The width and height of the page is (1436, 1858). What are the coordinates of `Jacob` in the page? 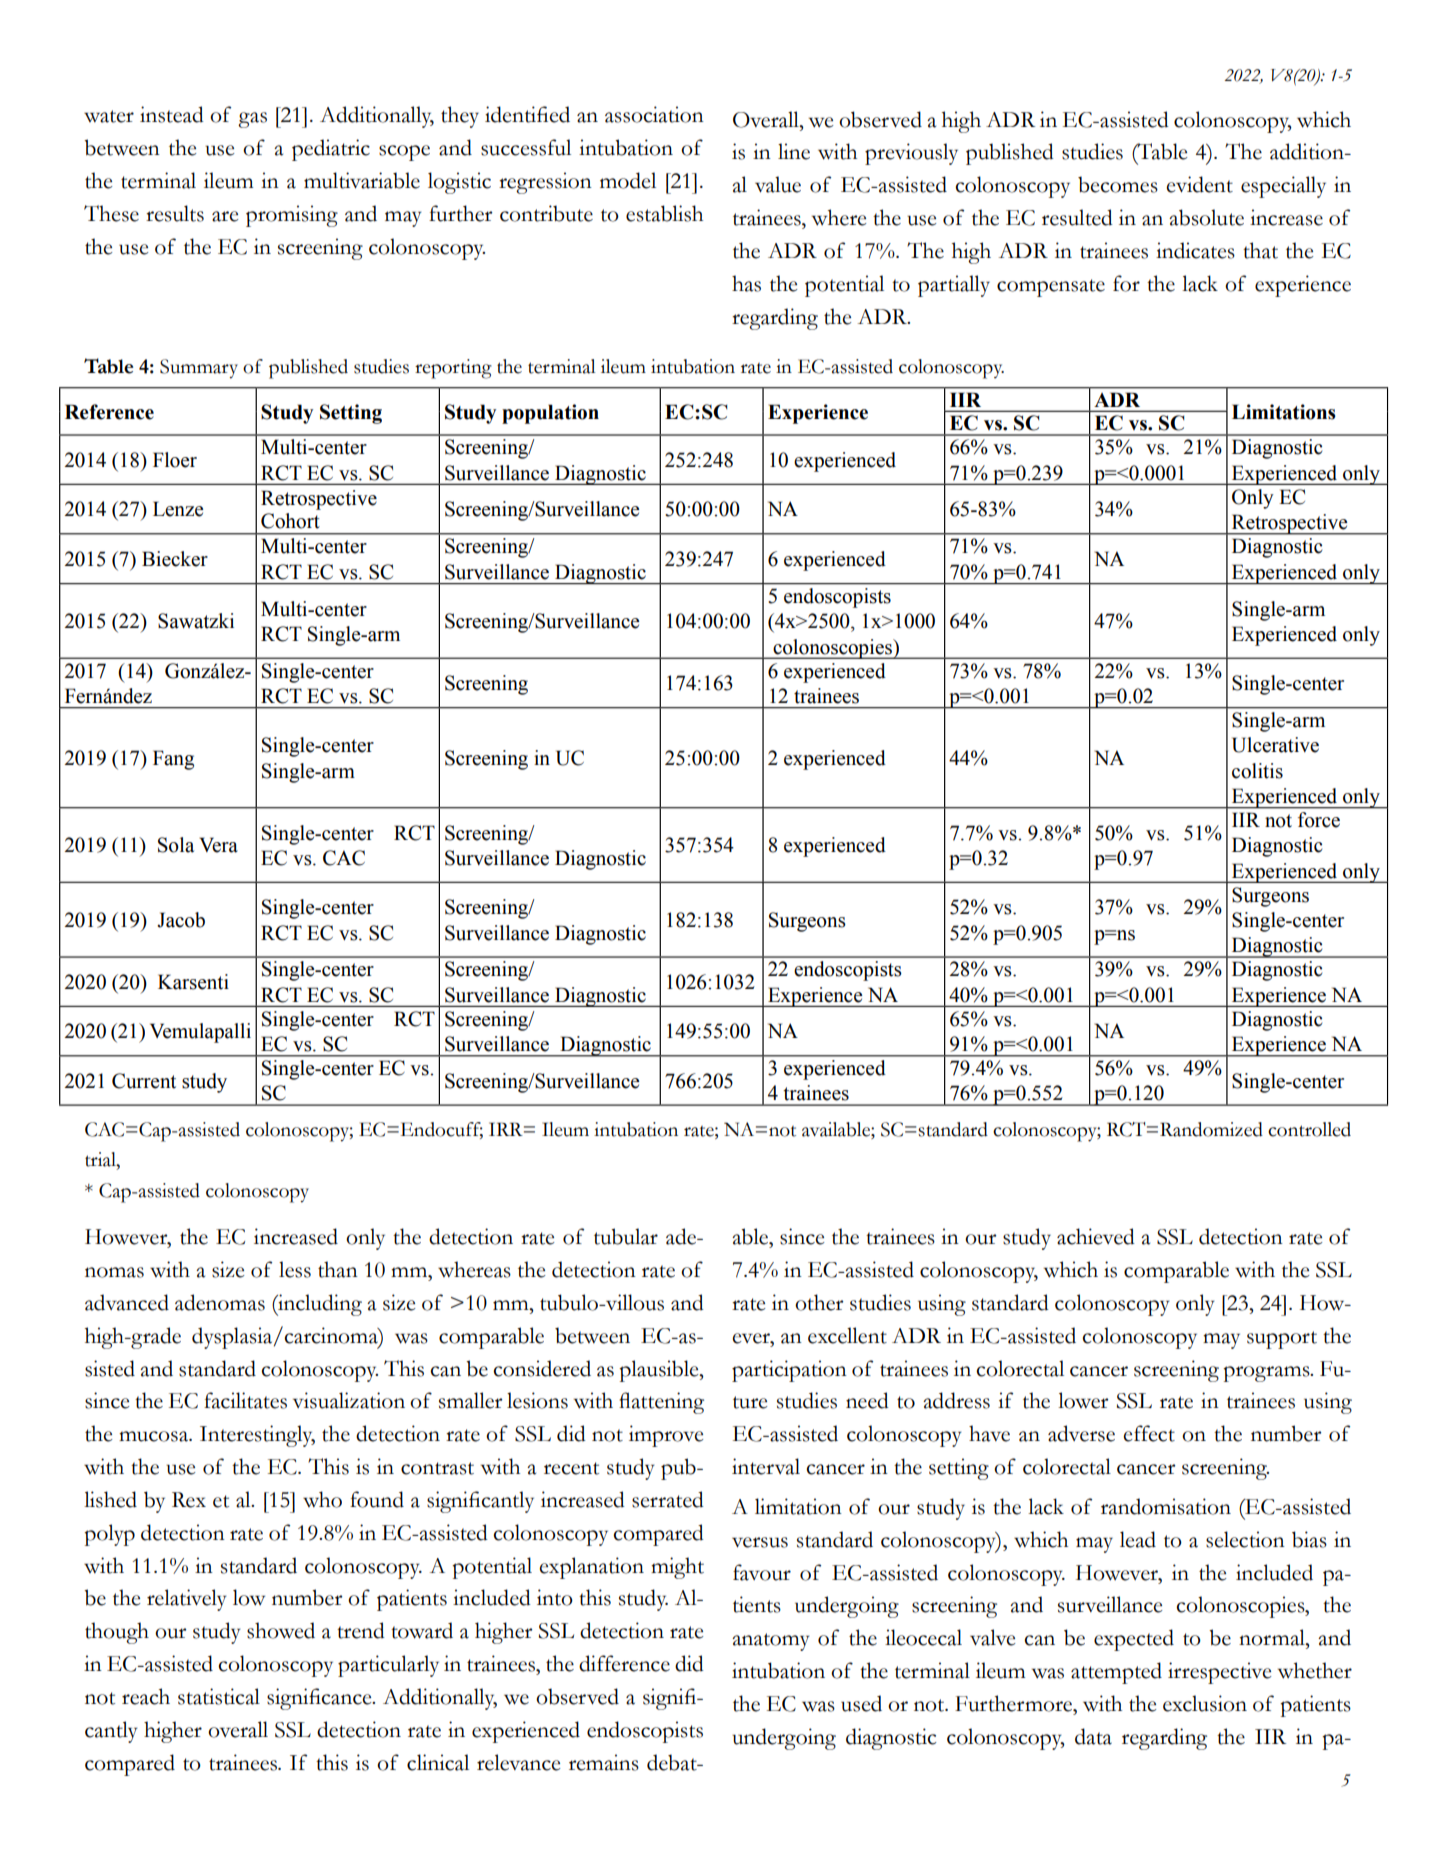 It's located at (181, 920).
